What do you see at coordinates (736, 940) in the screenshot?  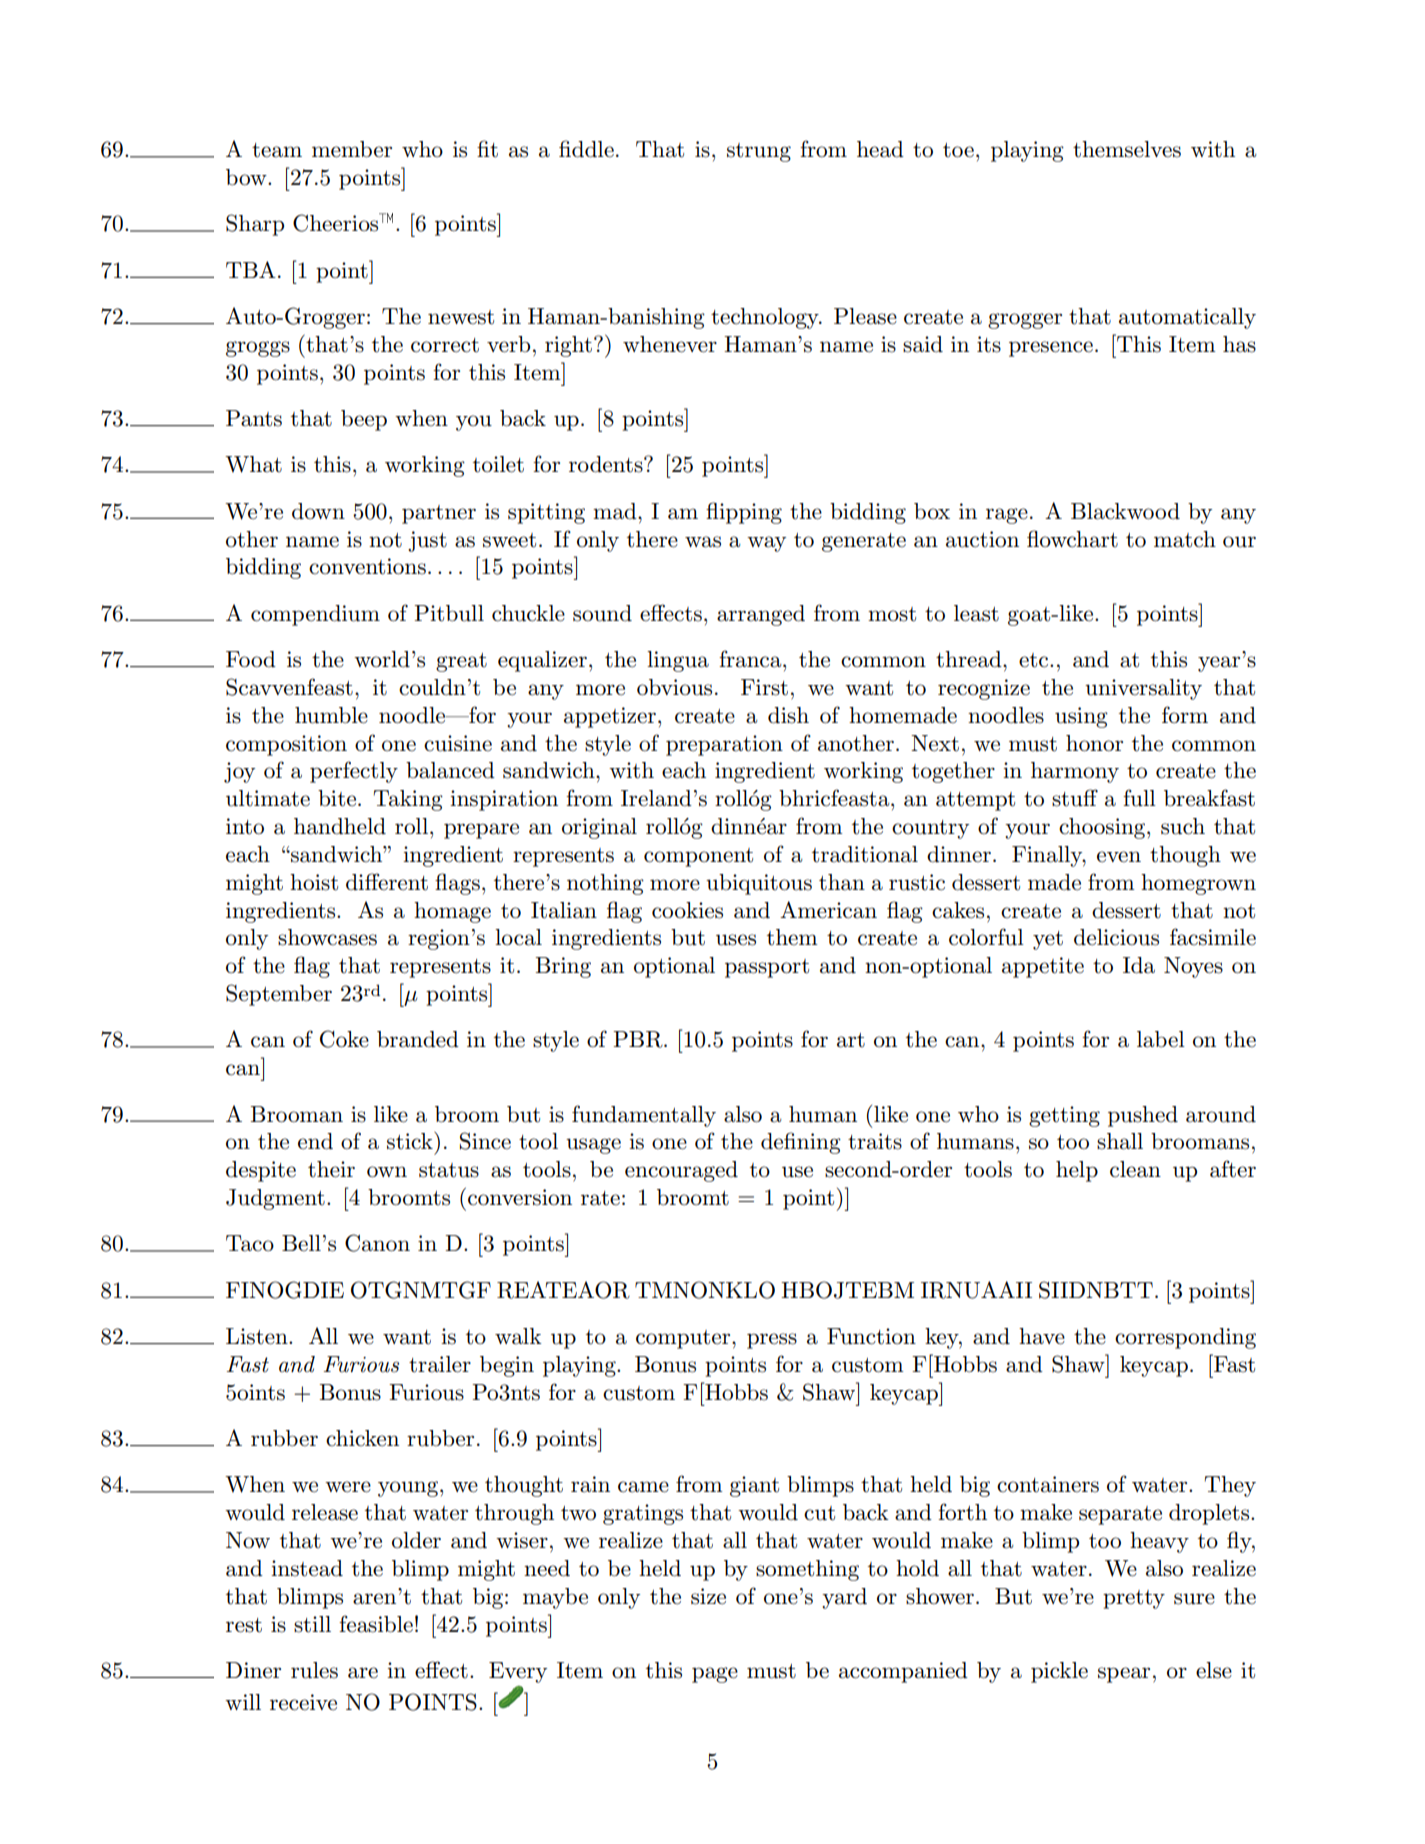 I see `uses` at bounding box center [736, 940].
